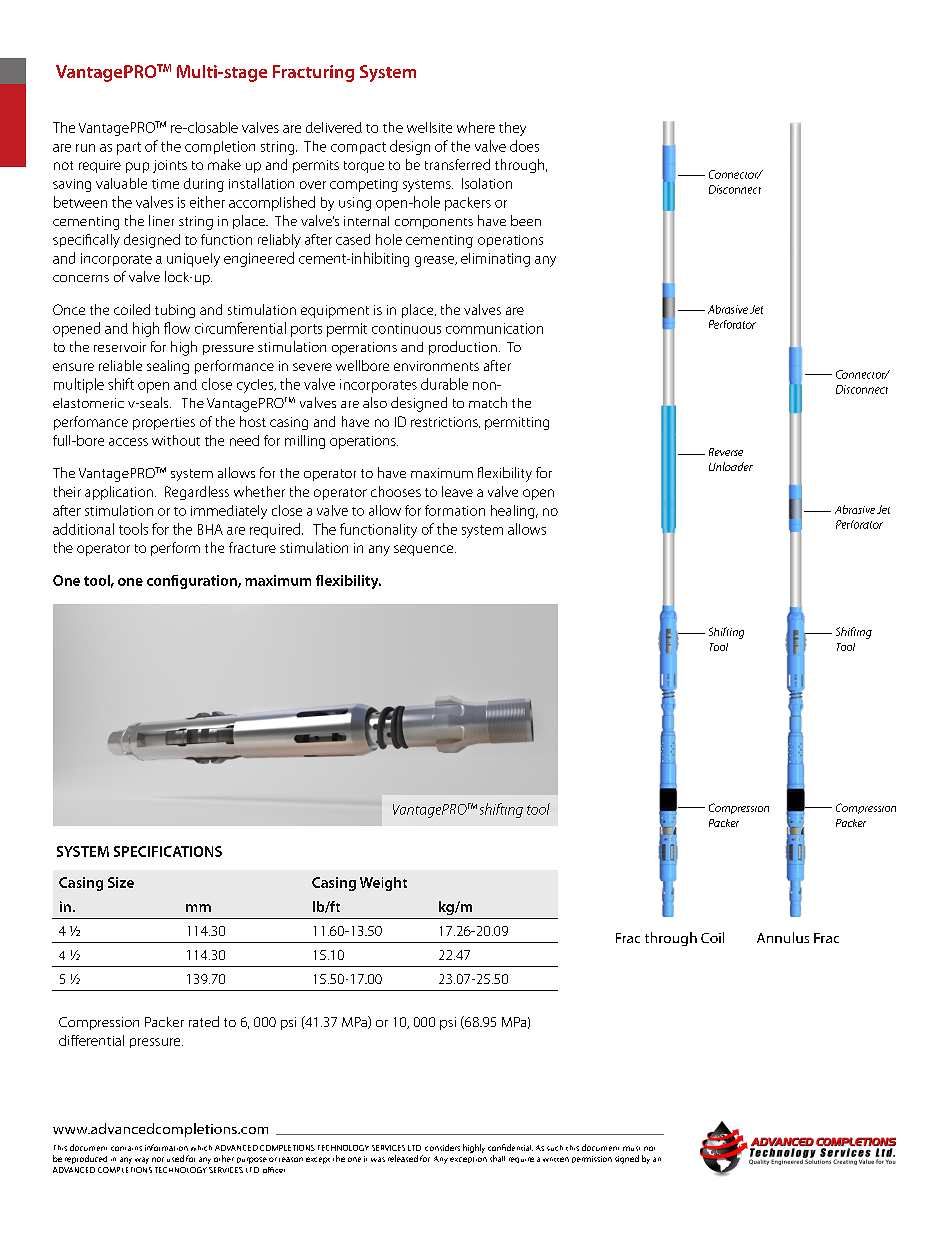 This image has width=952, height=1233. I want to click on configuration, so click(193, 582).
